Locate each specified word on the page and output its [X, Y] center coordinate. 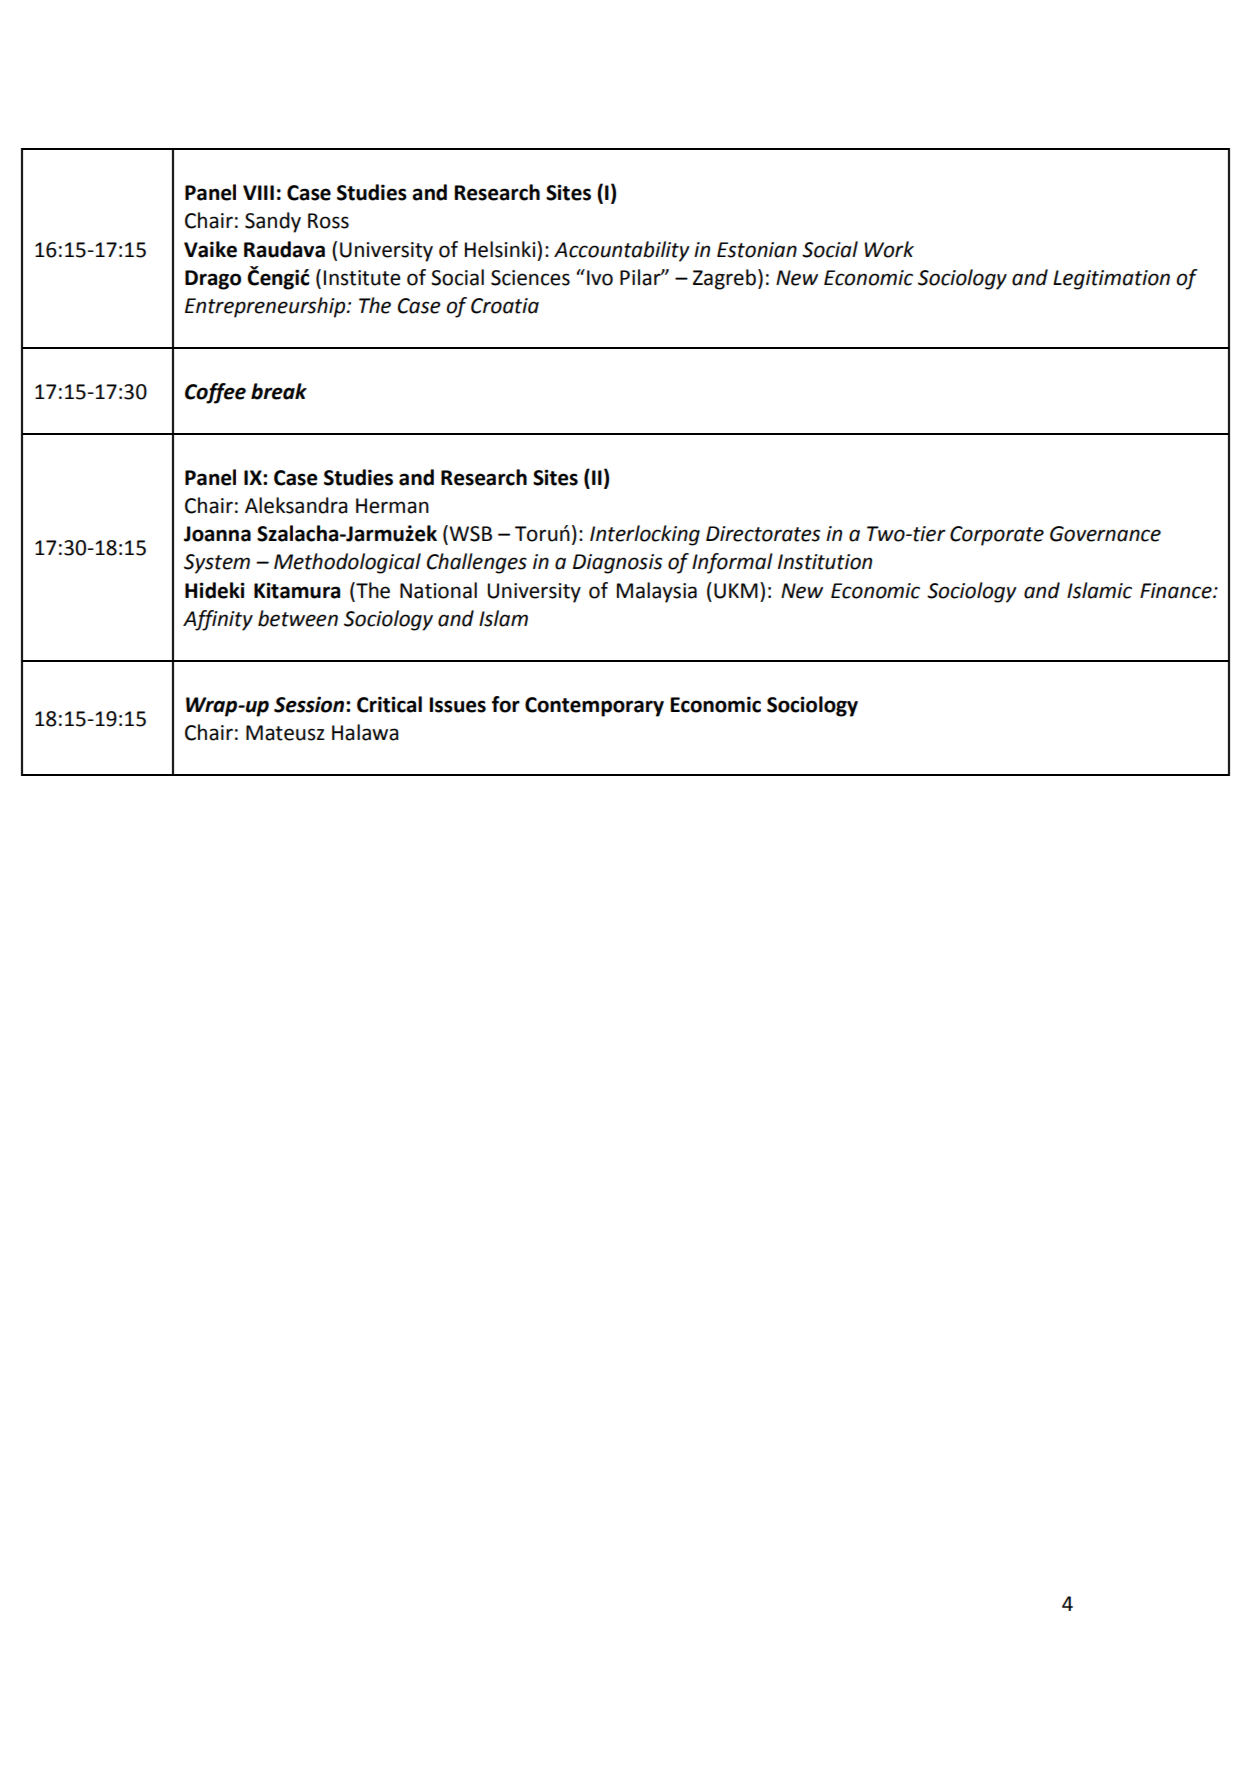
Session [310, 704]
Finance [1177, 591]
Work [889, 249]
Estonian [757, 250]
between [298, 618]
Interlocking [645, 535]
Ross [328, 221]
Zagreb [724, 279]
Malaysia [657, 592]
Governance [1105, 534]
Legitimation [1111, 280]
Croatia [505, 306]
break [279, 391]
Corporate [997, 536]
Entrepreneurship [266, 307]
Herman [392, 506]
